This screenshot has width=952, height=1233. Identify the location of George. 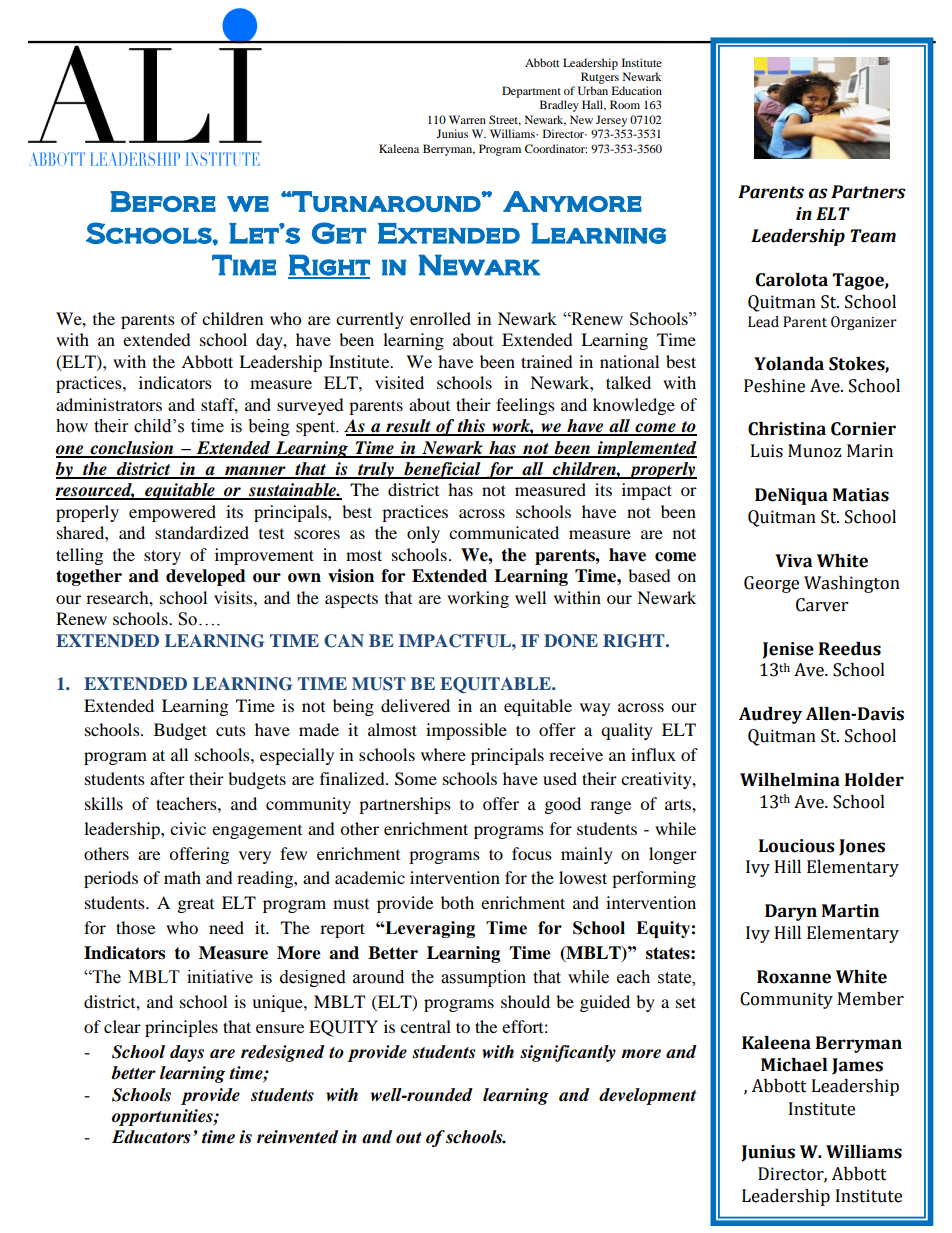
(771, 584).
